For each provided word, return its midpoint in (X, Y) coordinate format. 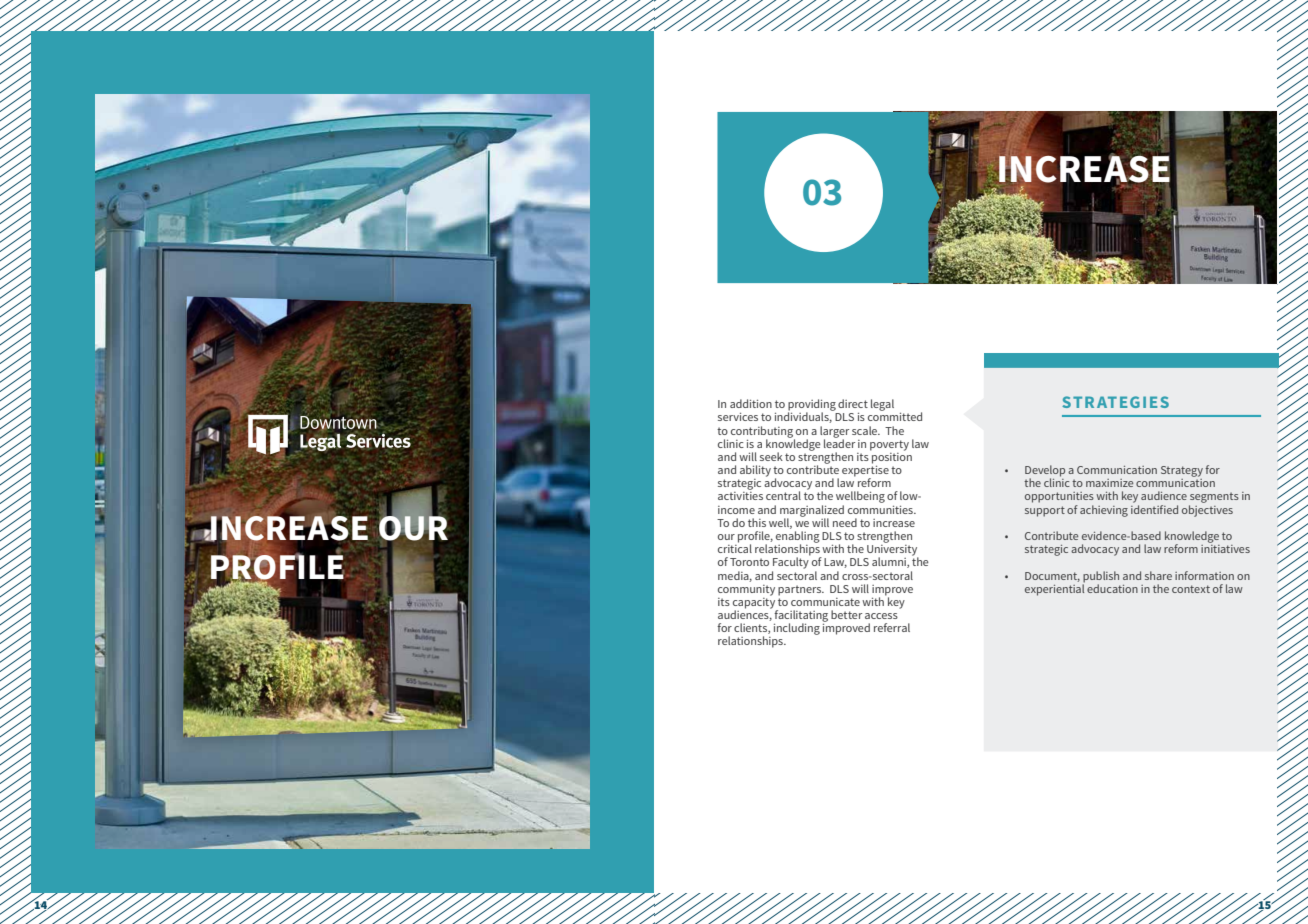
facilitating (801, 617)
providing (812, 406)
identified (1154, 508)
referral (892, 627)
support (1045, 511)
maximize (1109, 483)
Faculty (791, 562)
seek (771, 456)
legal (882, 405)
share (1158, 575)
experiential (1055, 589)
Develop (1045, 472)
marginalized (812, 512)
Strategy (1182, 471)
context (1191, 589)
